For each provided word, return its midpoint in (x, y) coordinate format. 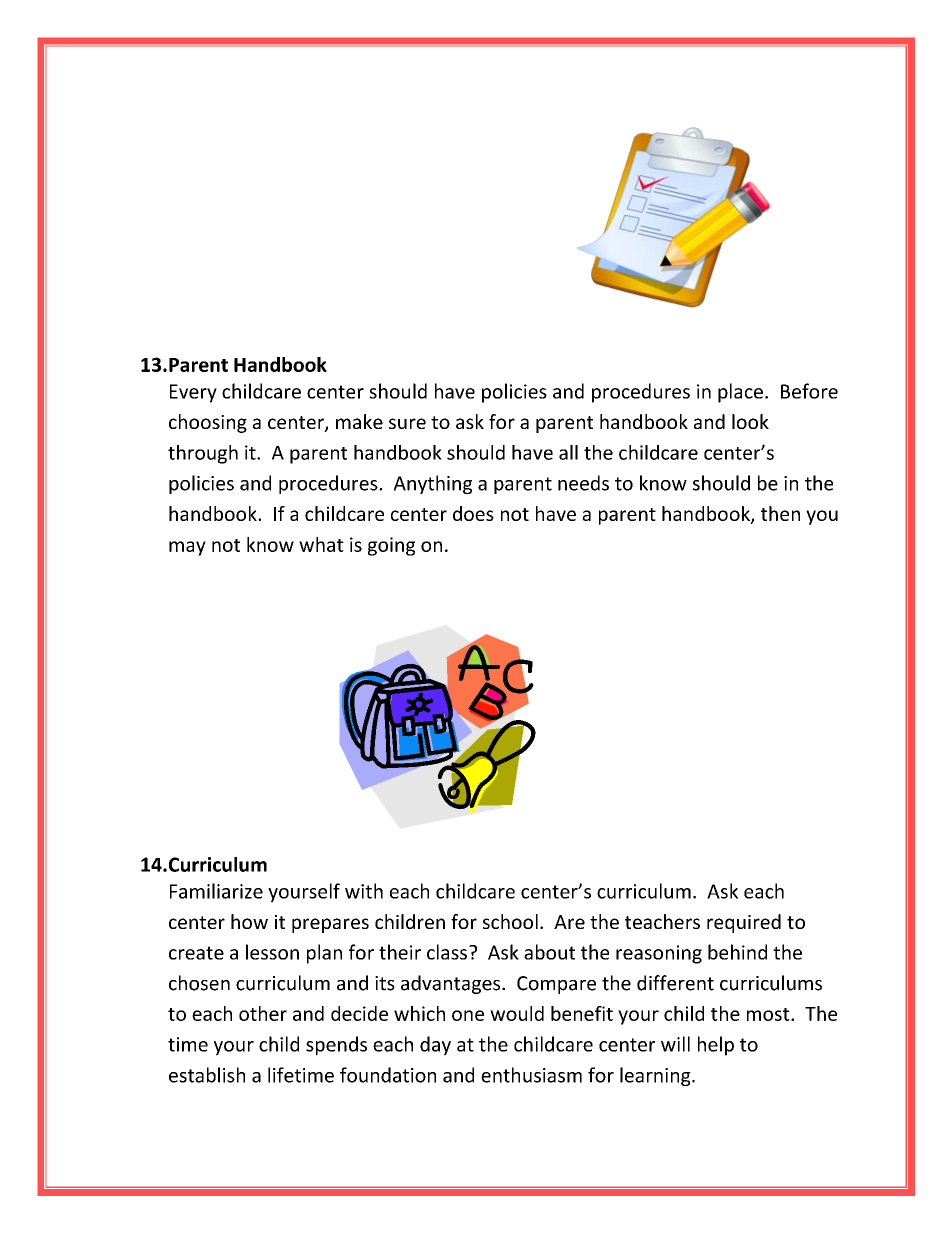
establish (207, 1075)
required (744, 923)
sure (407, 423)
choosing (208, 423)
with (364, 891)
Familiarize (216, 891)
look (750, 421)
